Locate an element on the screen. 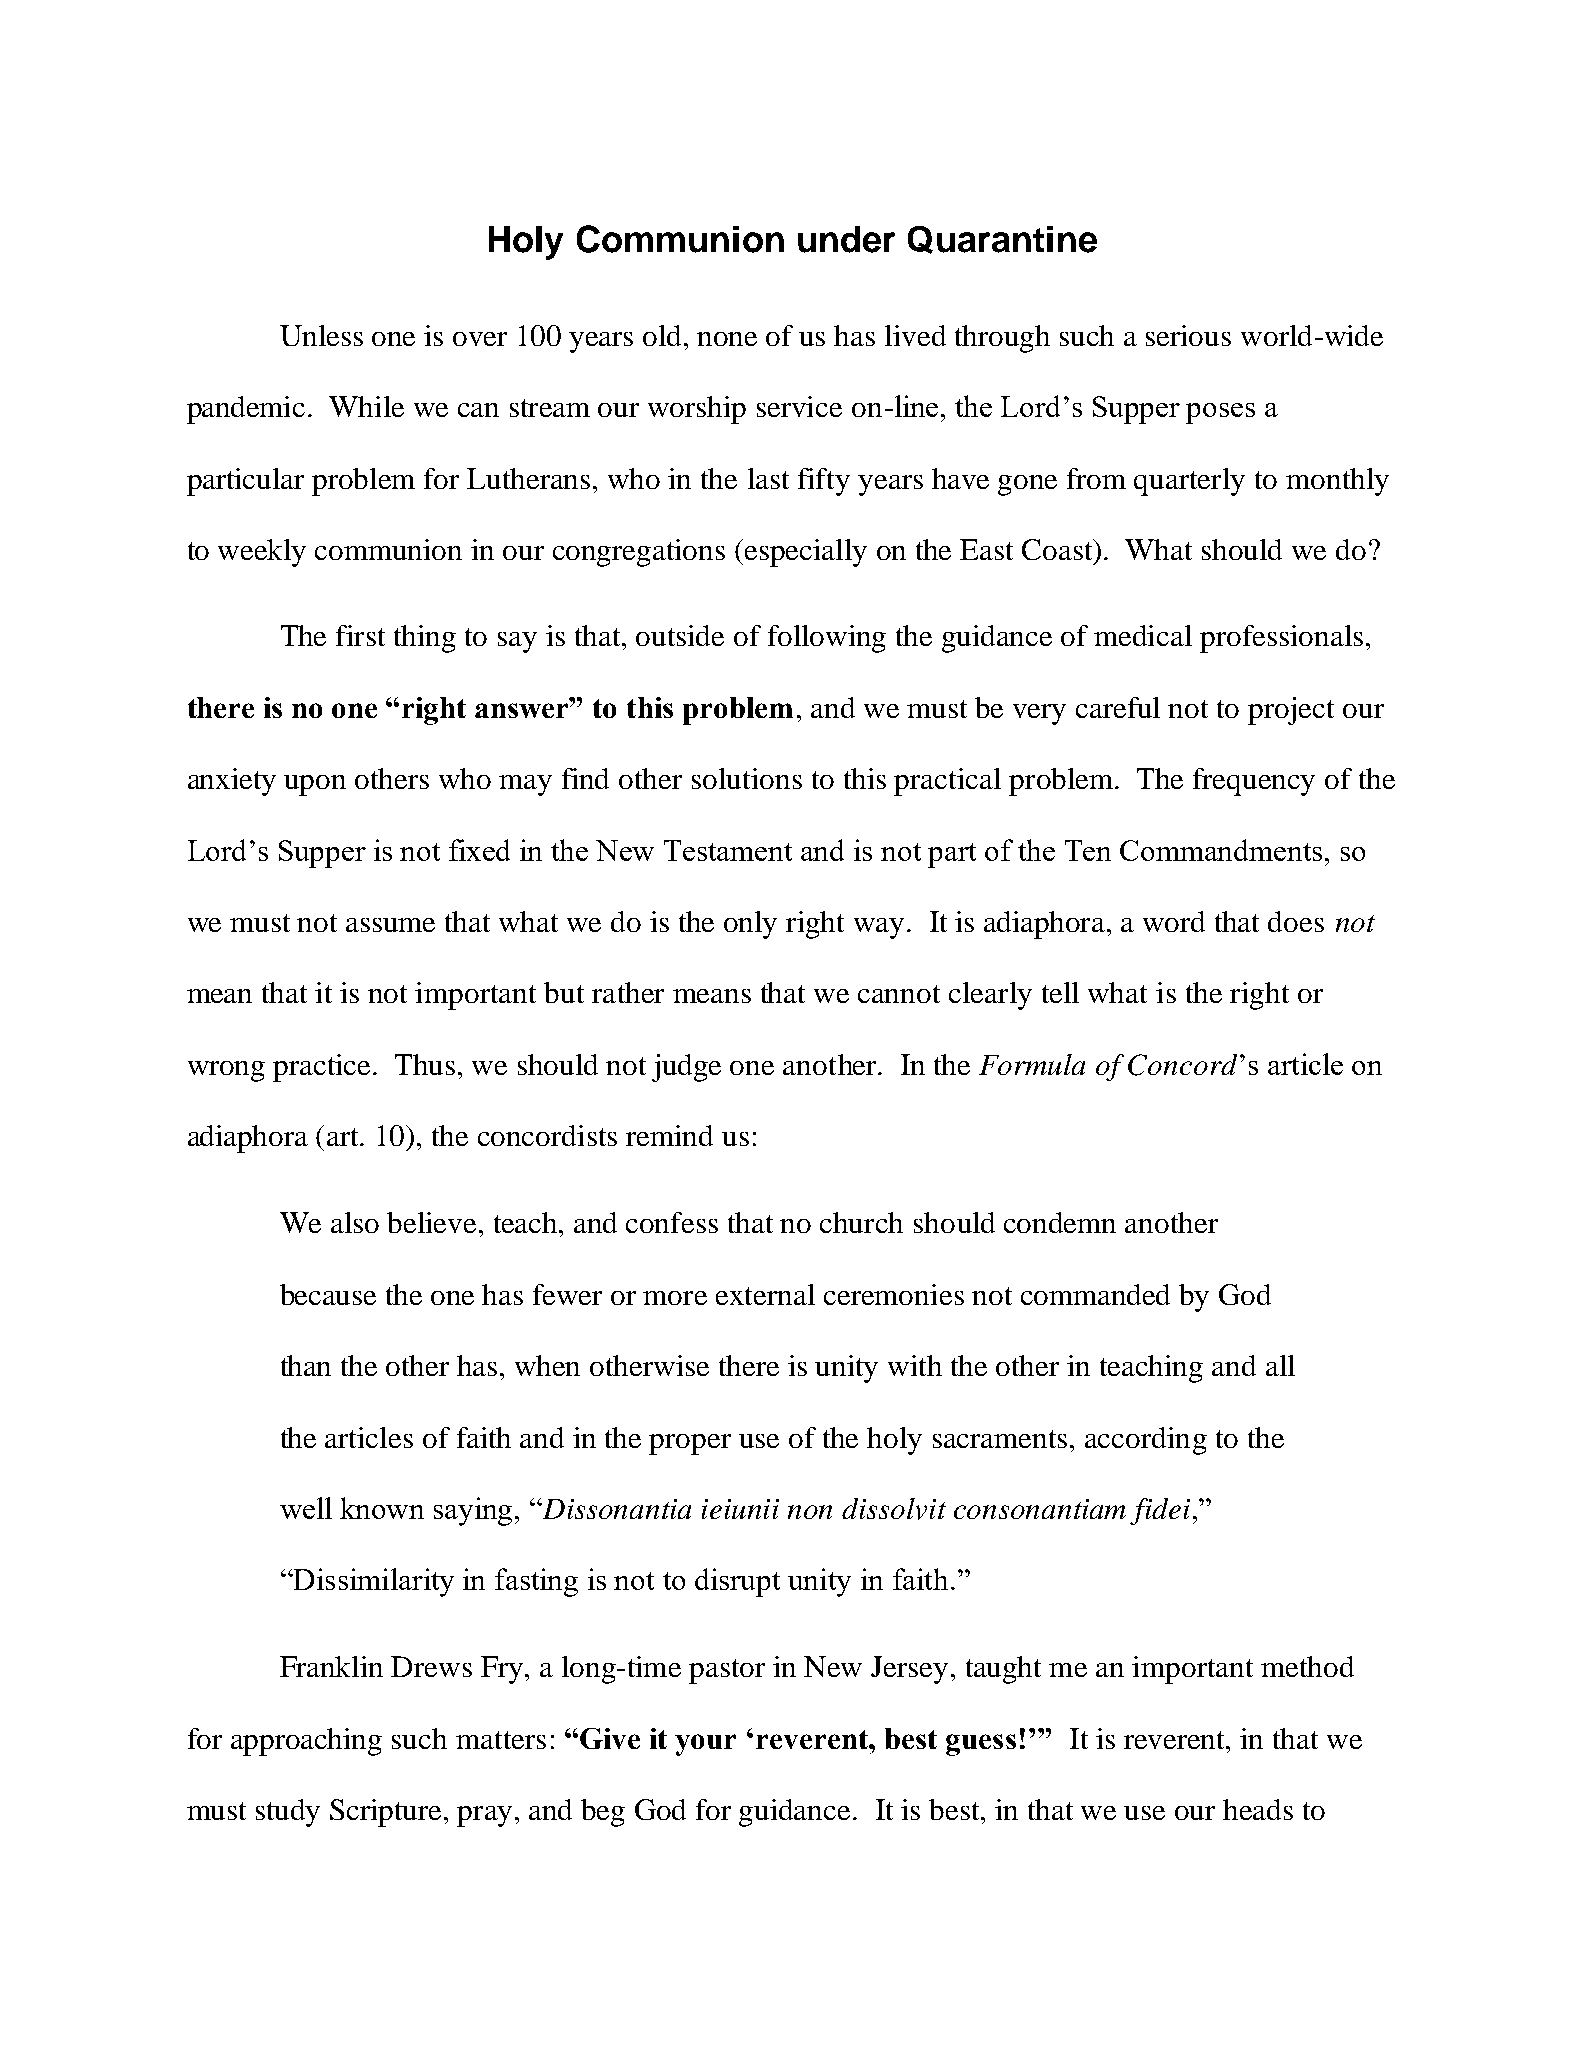  proper is located at coordinates (690, 1444).
